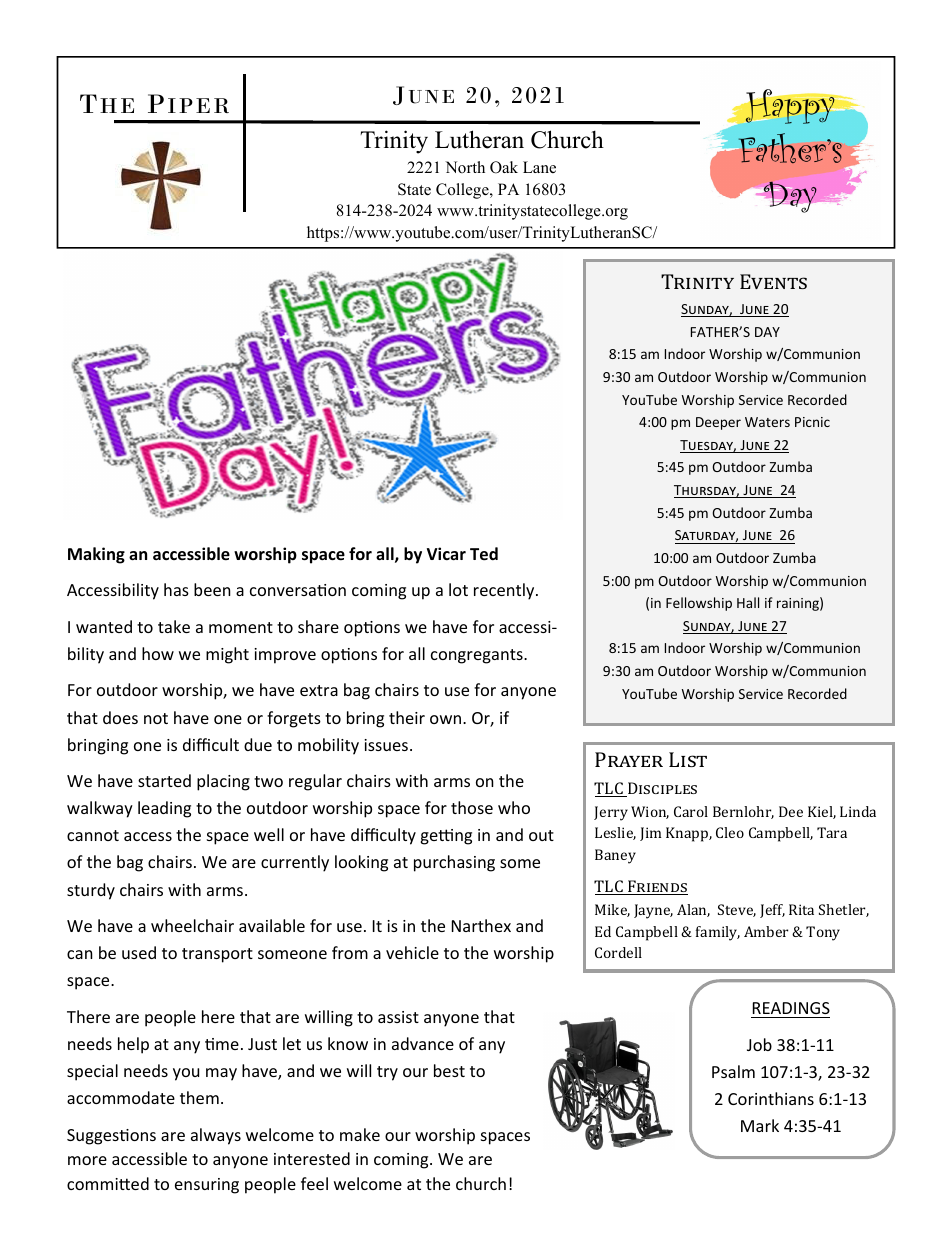  What do you see at coordinates (465, 167) in the screenshot?
I see `North` at bounding box center [465, 167].
